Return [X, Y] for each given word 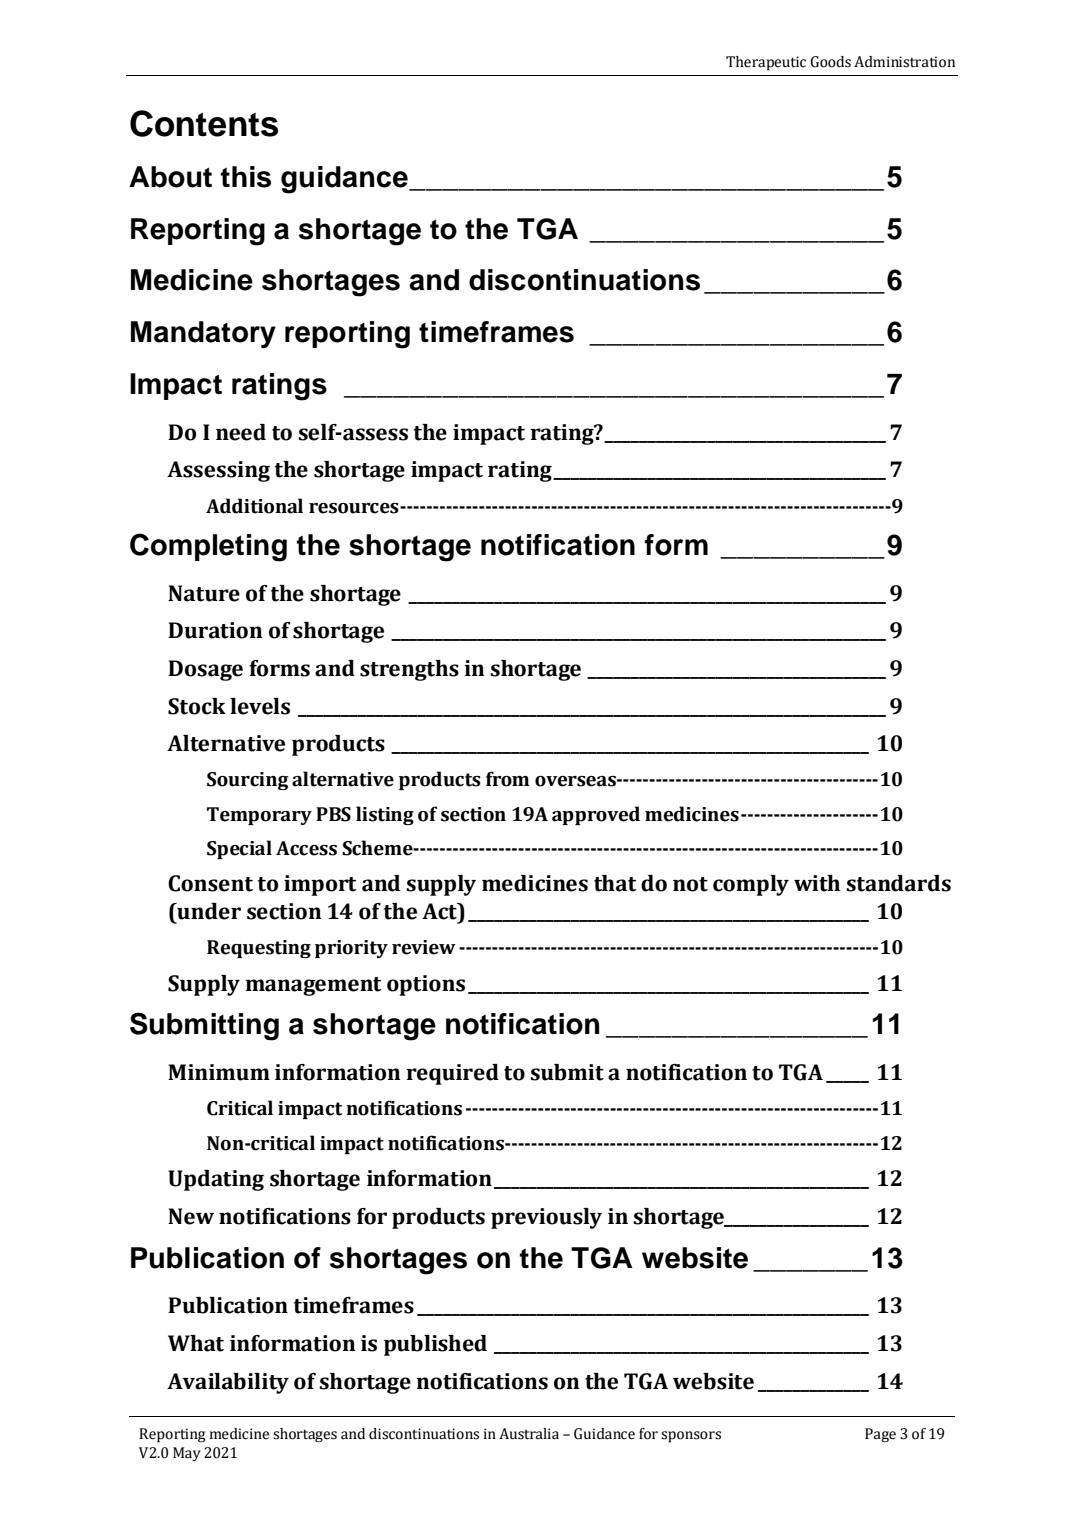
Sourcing [248, 781]
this [246, 177]
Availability [228, 1383]
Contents [204, 123]
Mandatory [203, 334]
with [817, 883]
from [507, 779]
